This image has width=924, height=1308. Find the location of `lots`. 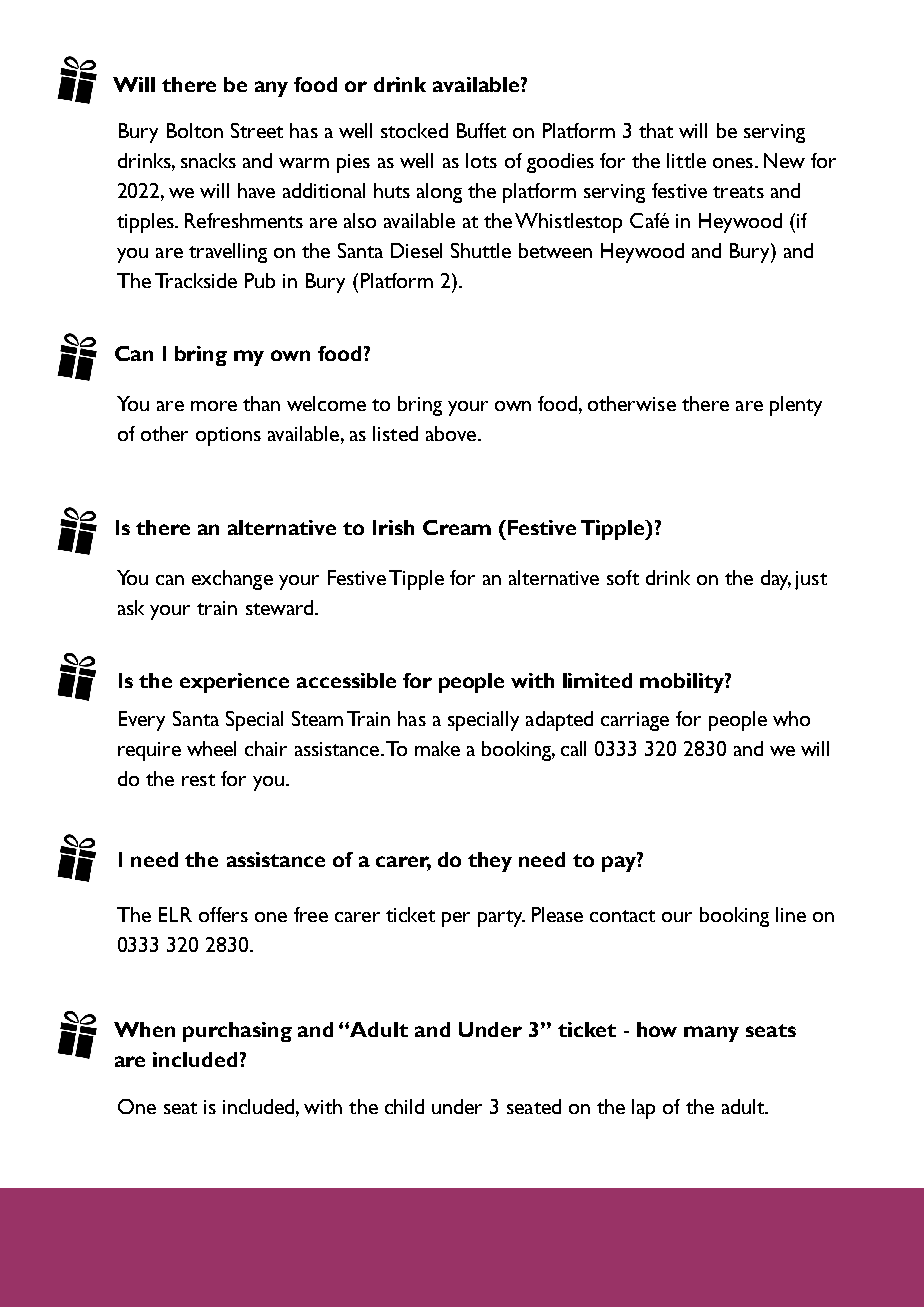

lots is located at coordinates (481, 160).
